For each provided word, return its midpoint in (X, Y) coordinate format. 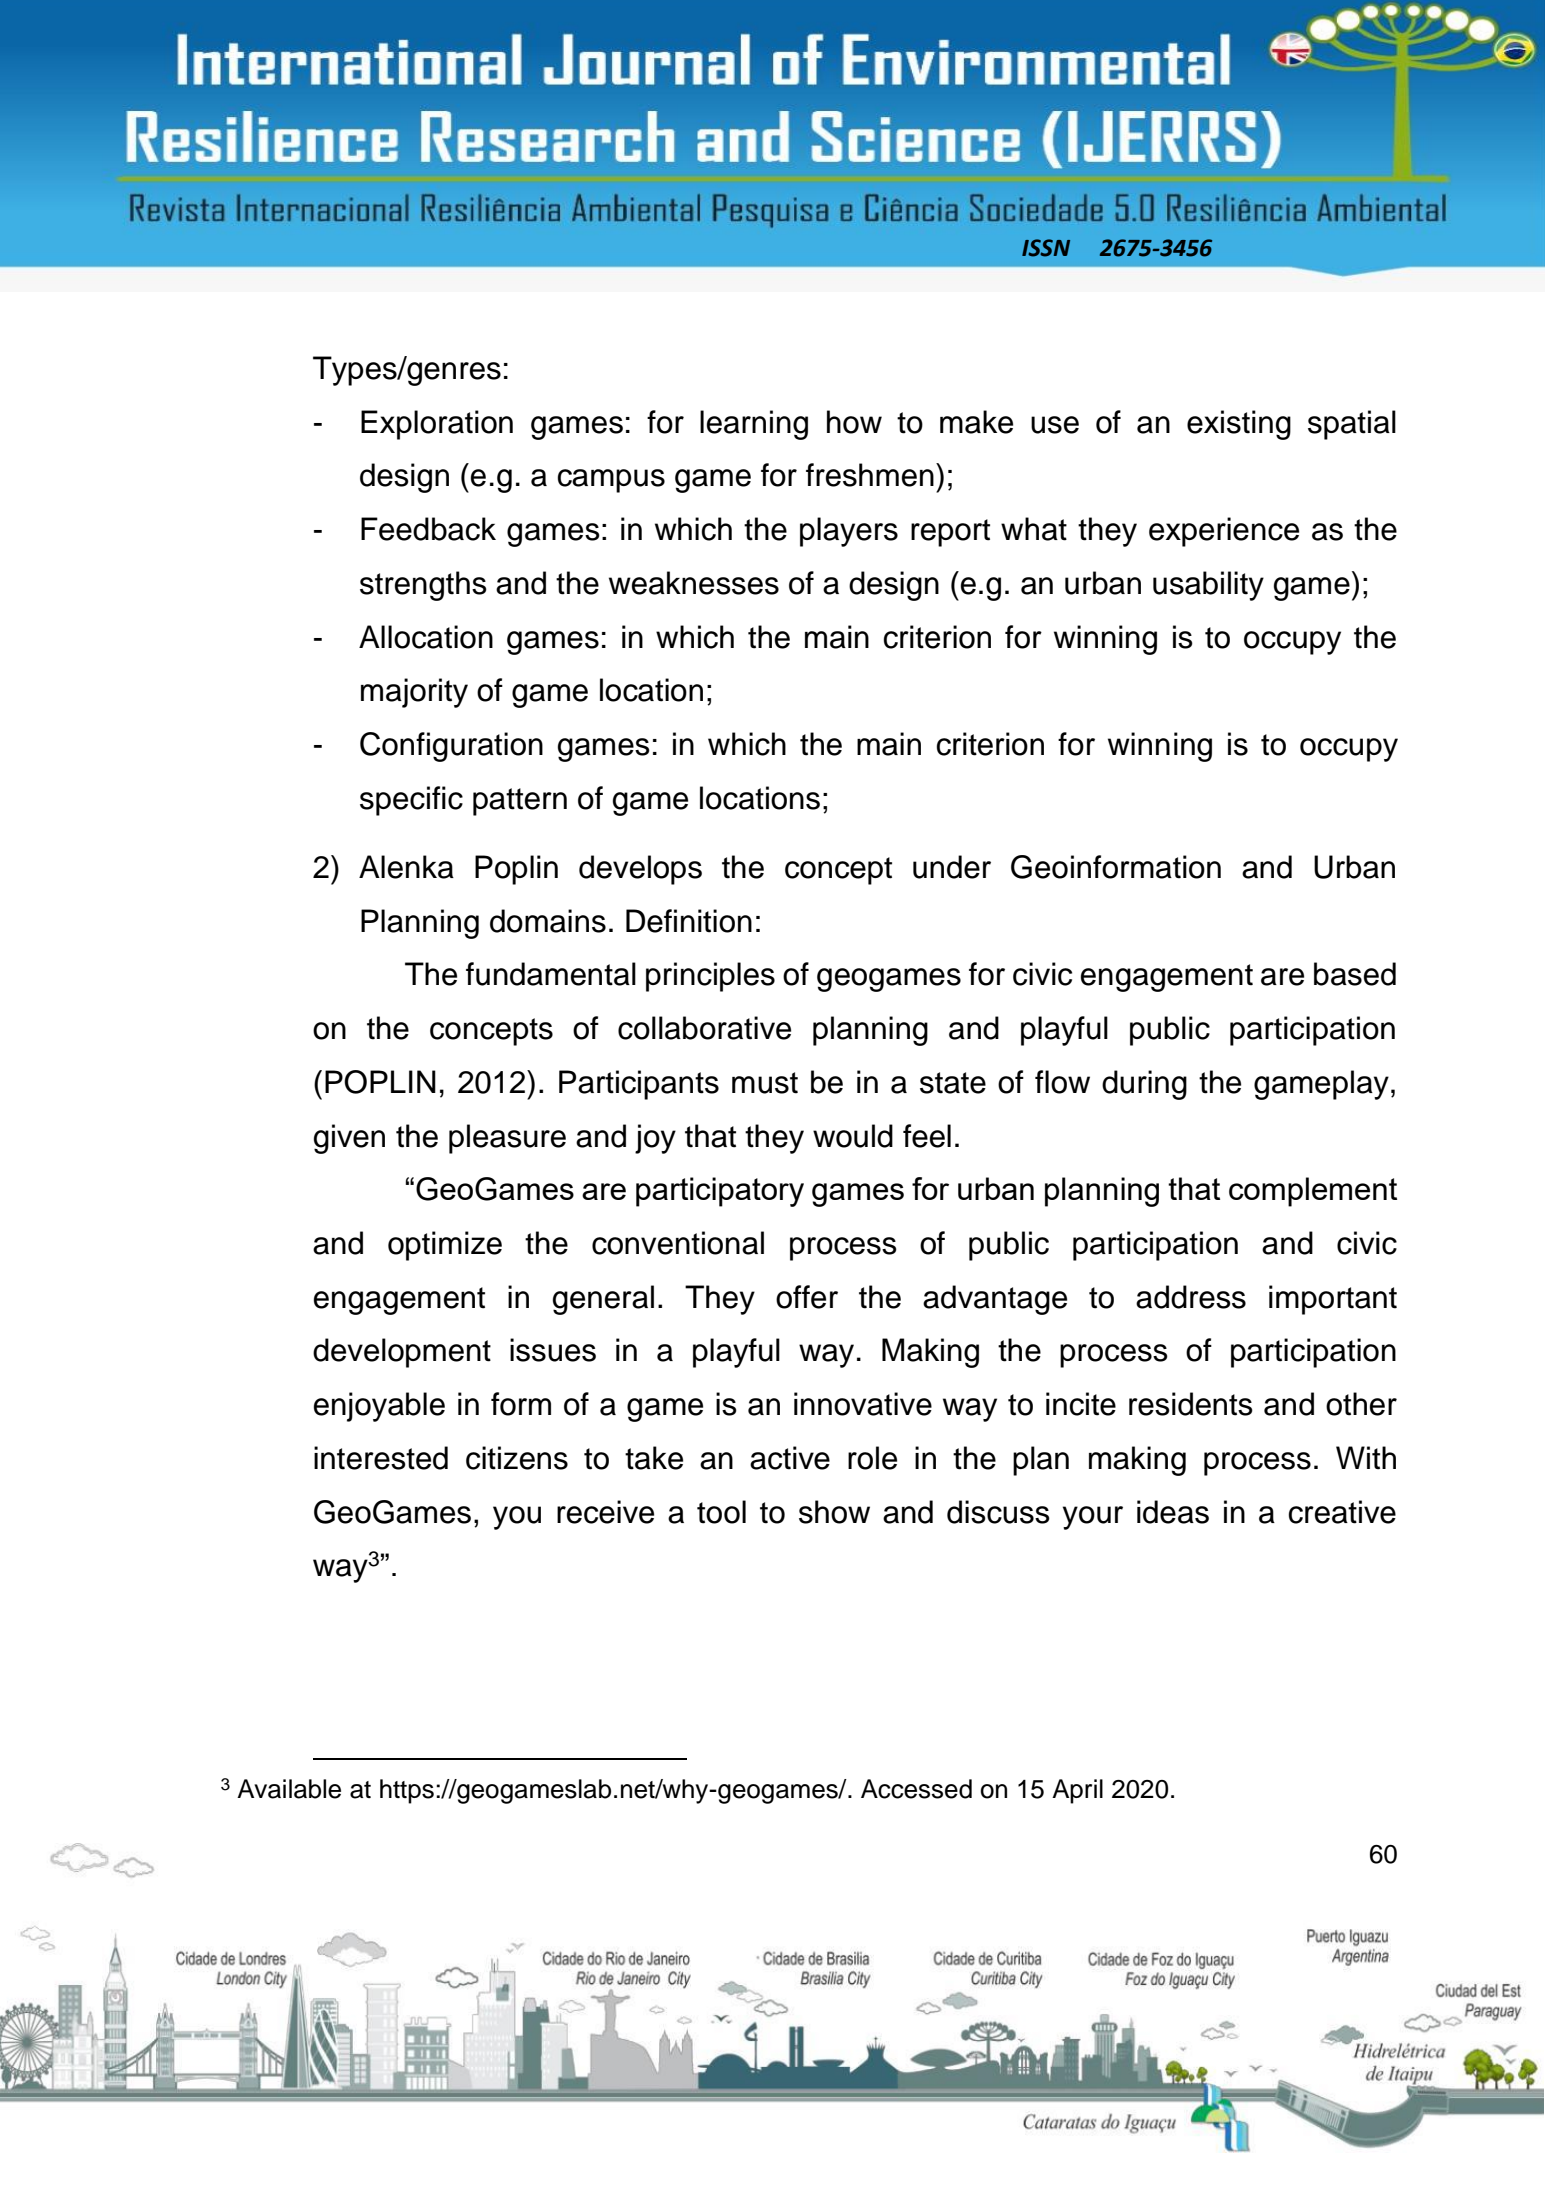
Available (289, 1789)
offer (807, 1297)
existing (1239, 425)
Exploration (437, 425)
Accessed (916, 1789)
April (1077, 1791)
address (1191, 1297)
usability (1208, 586)
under (952, 867)
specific (411, 801)
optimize (445, 1246)
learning (754, 425)
